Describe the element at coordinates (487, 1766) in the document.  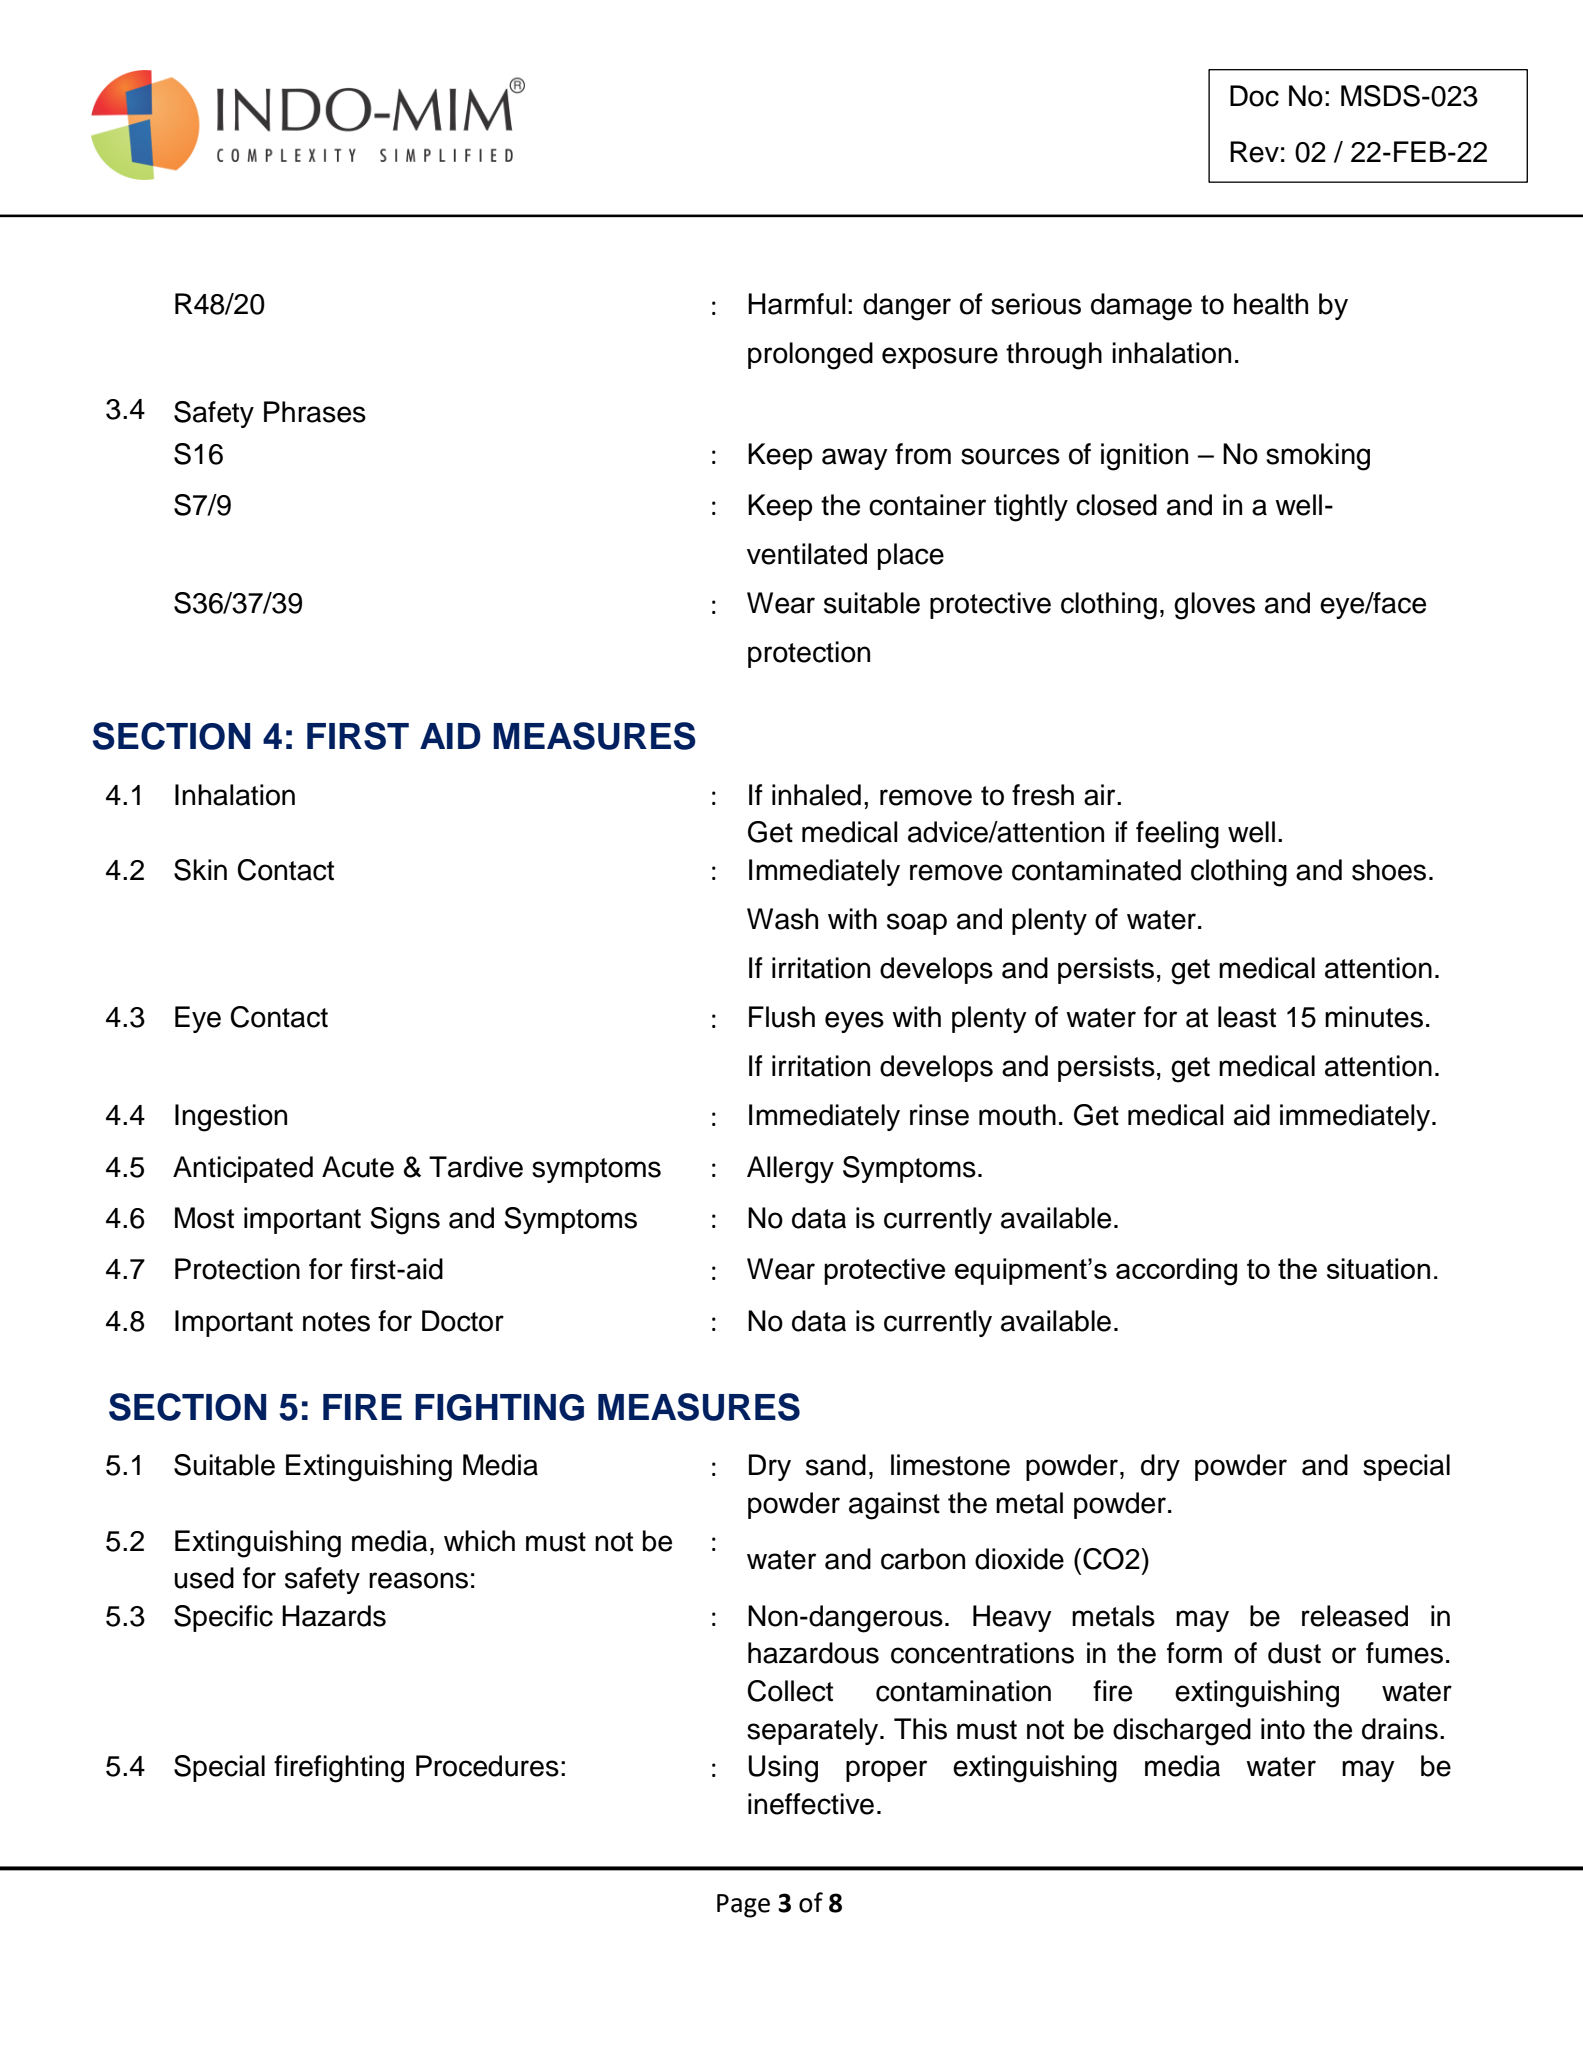
I see `Procedures` at that location.
